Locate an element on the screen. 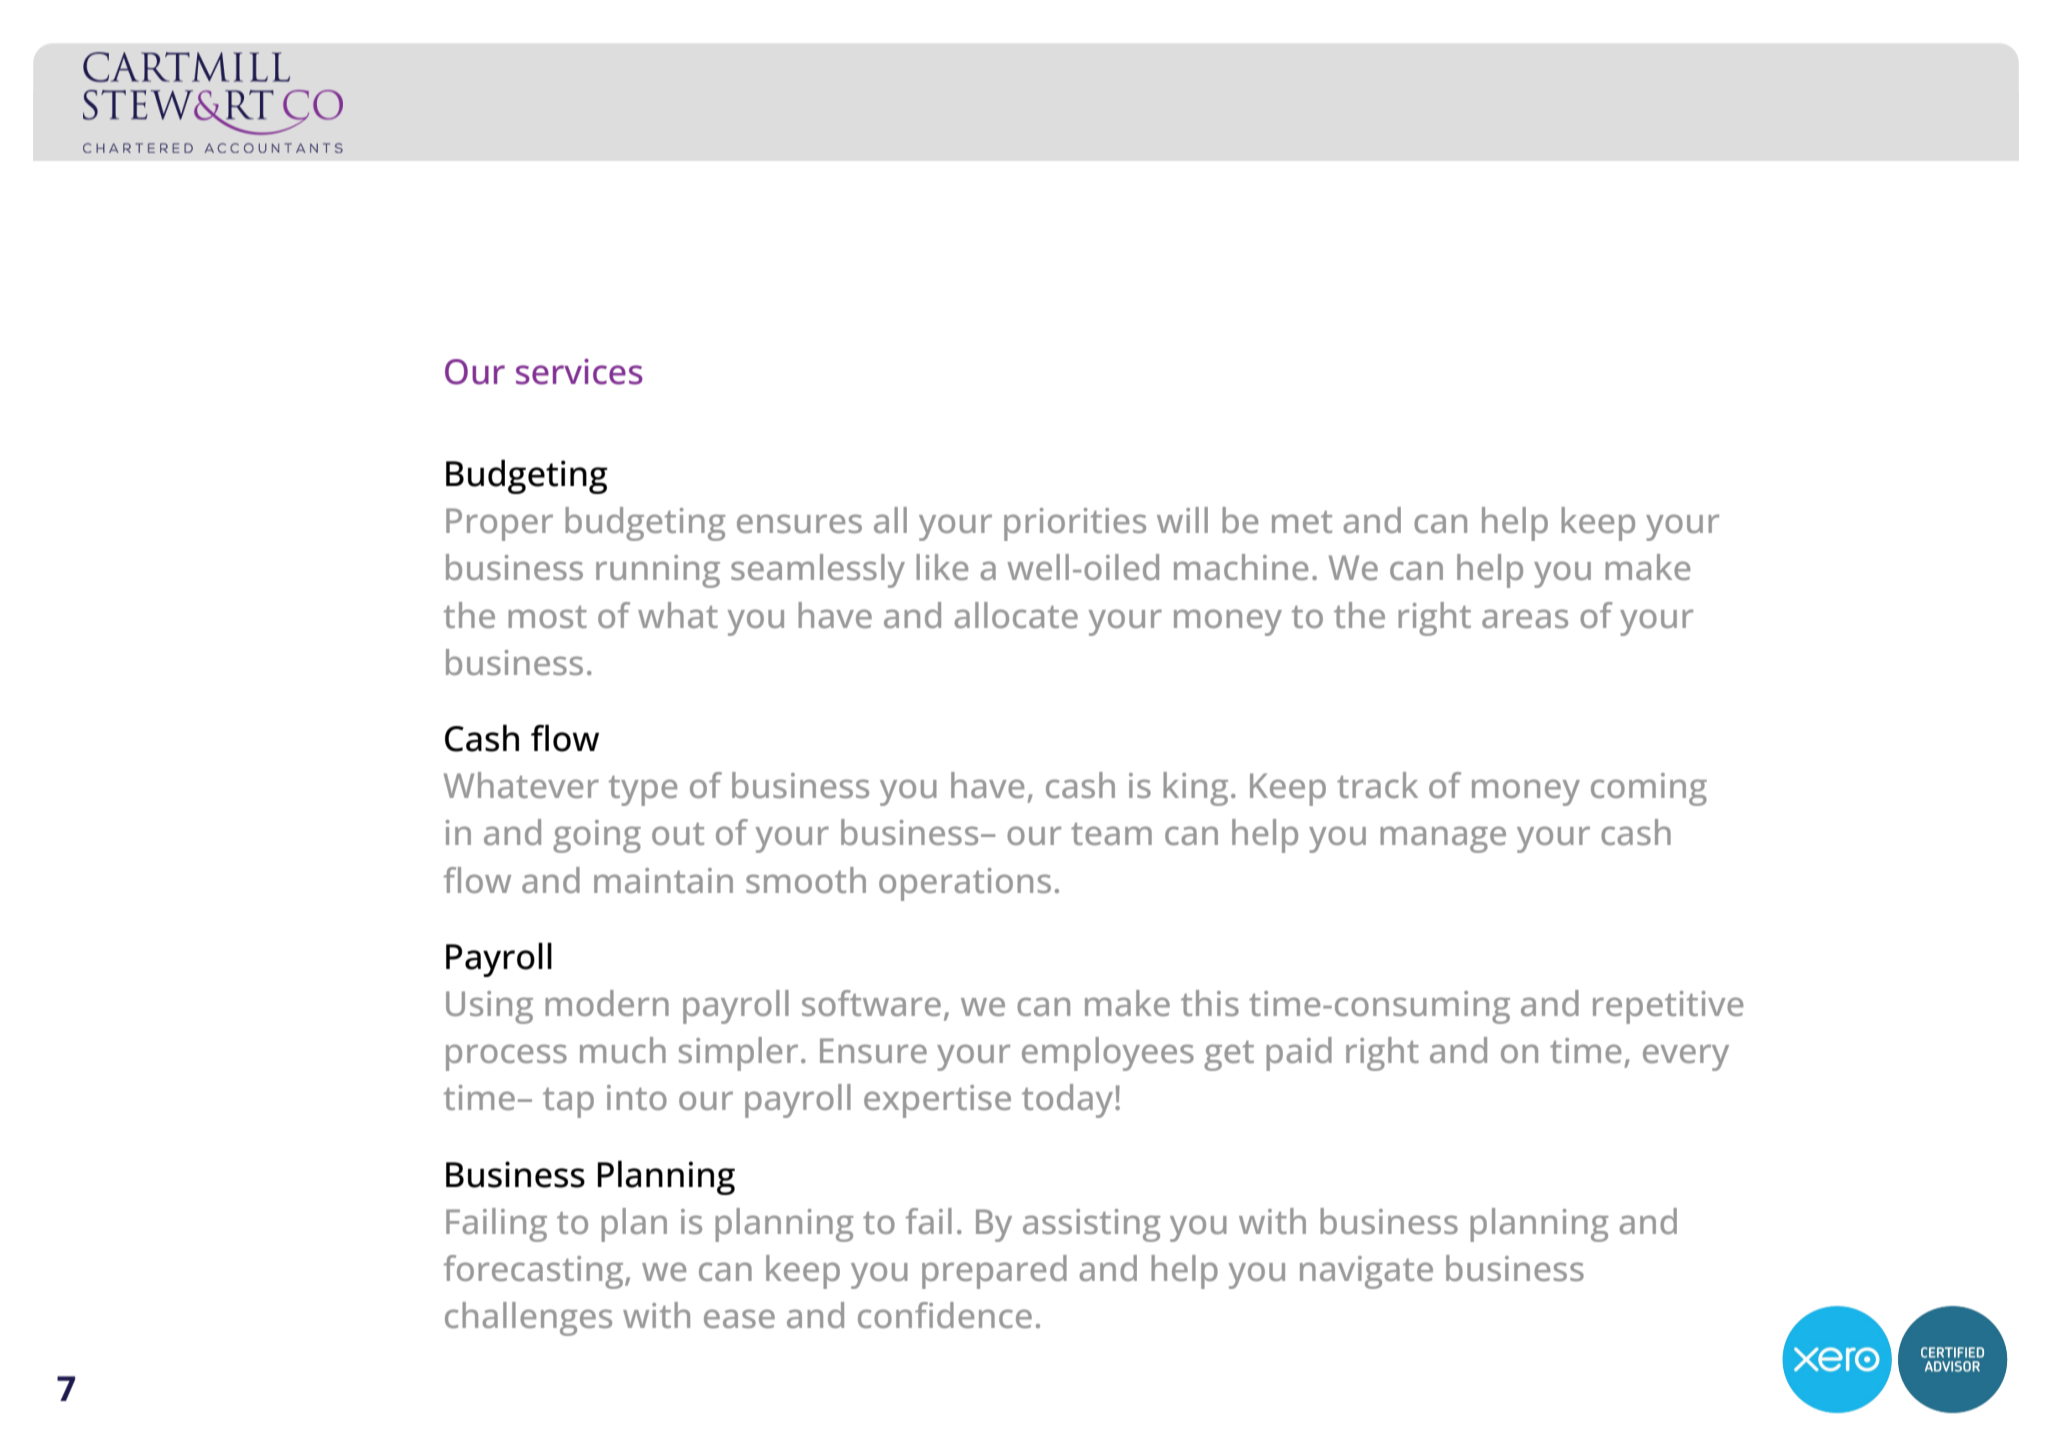  going is located at coordinates (597, 836).
